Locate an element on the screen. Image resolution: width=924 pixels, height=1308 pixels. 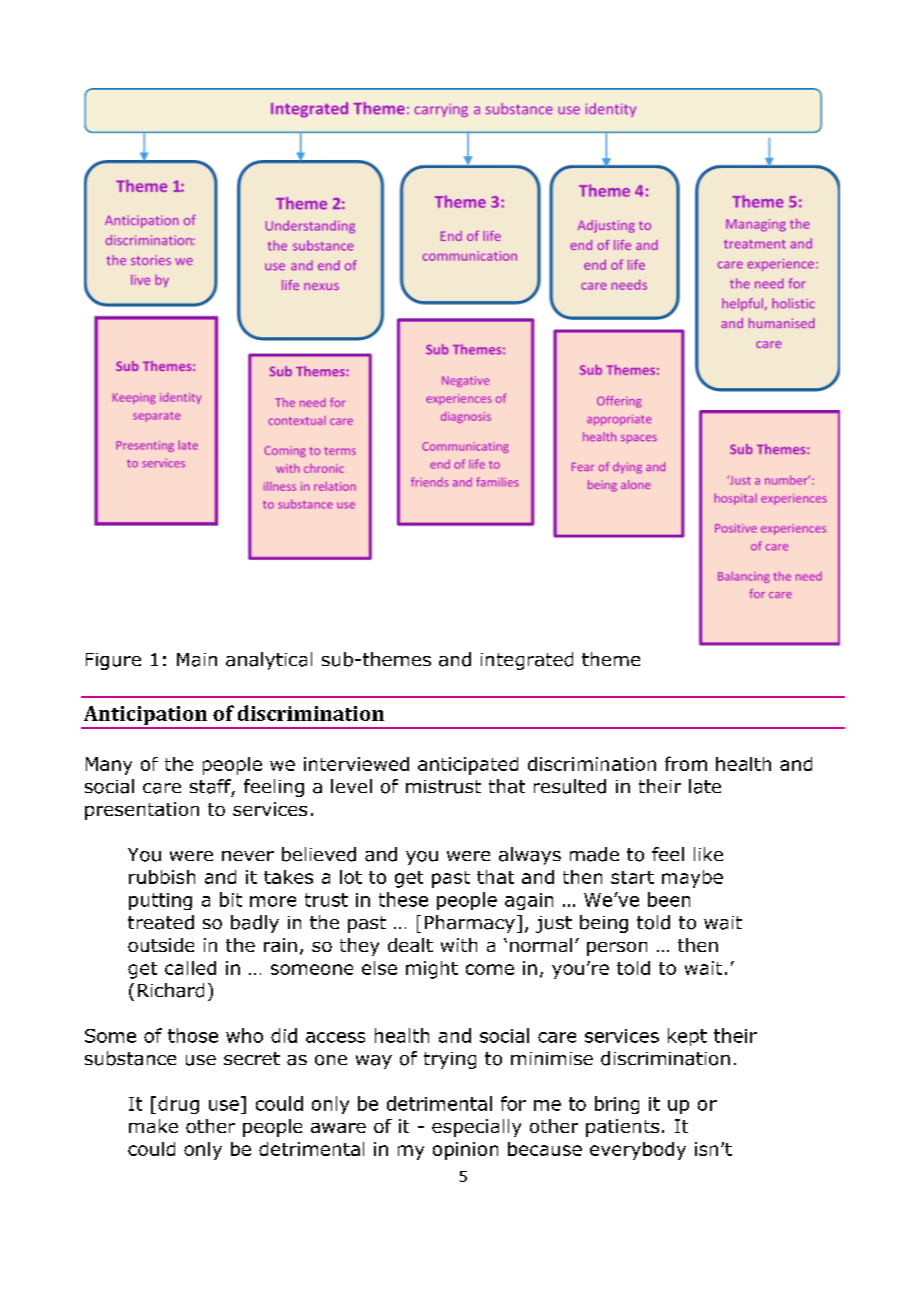
make is located at coordinates (153, 1126).
